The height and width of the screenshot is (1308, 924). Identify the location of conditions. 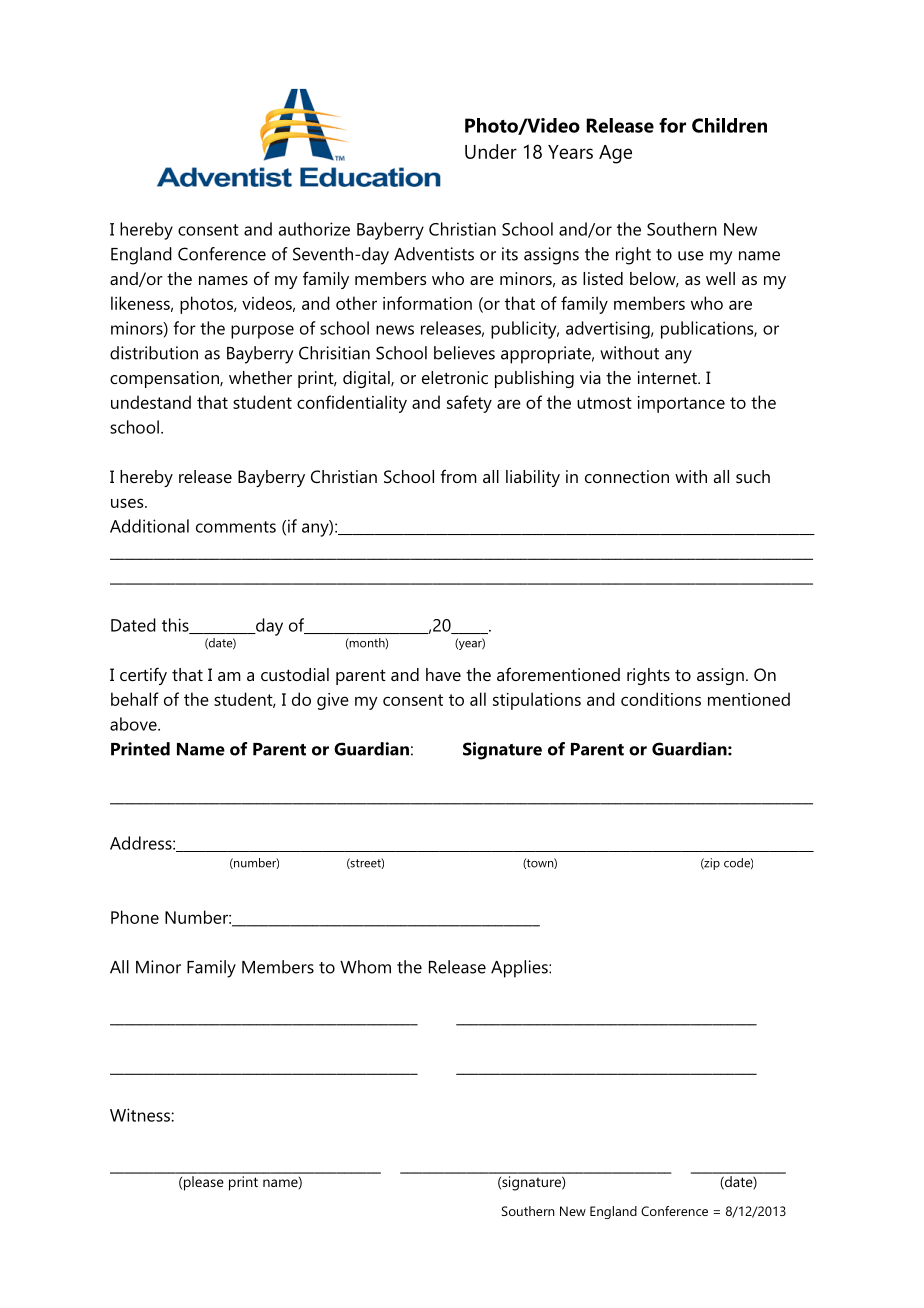
(661, 699).
